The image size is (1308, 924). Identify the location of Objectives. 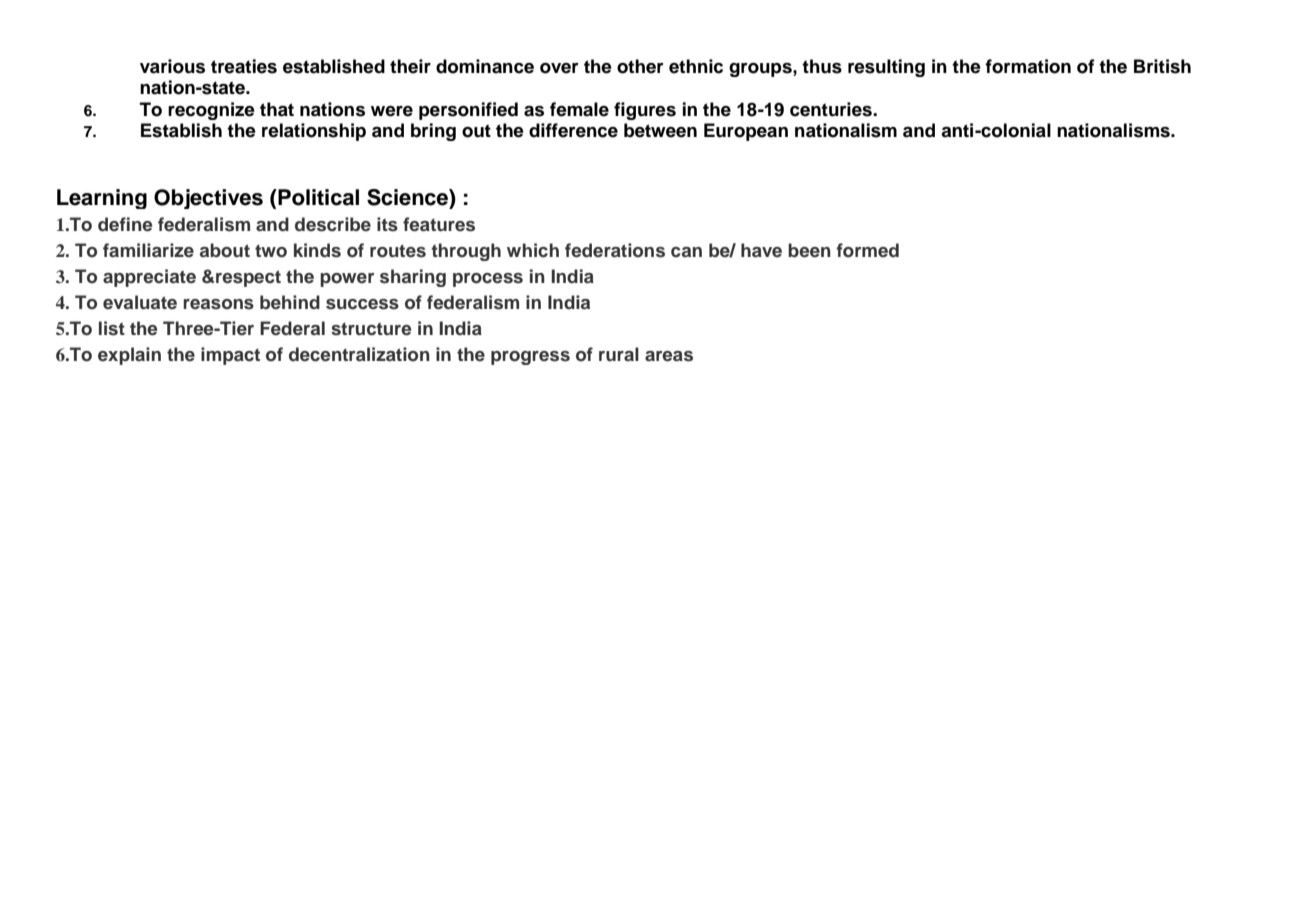
(208, 199).
